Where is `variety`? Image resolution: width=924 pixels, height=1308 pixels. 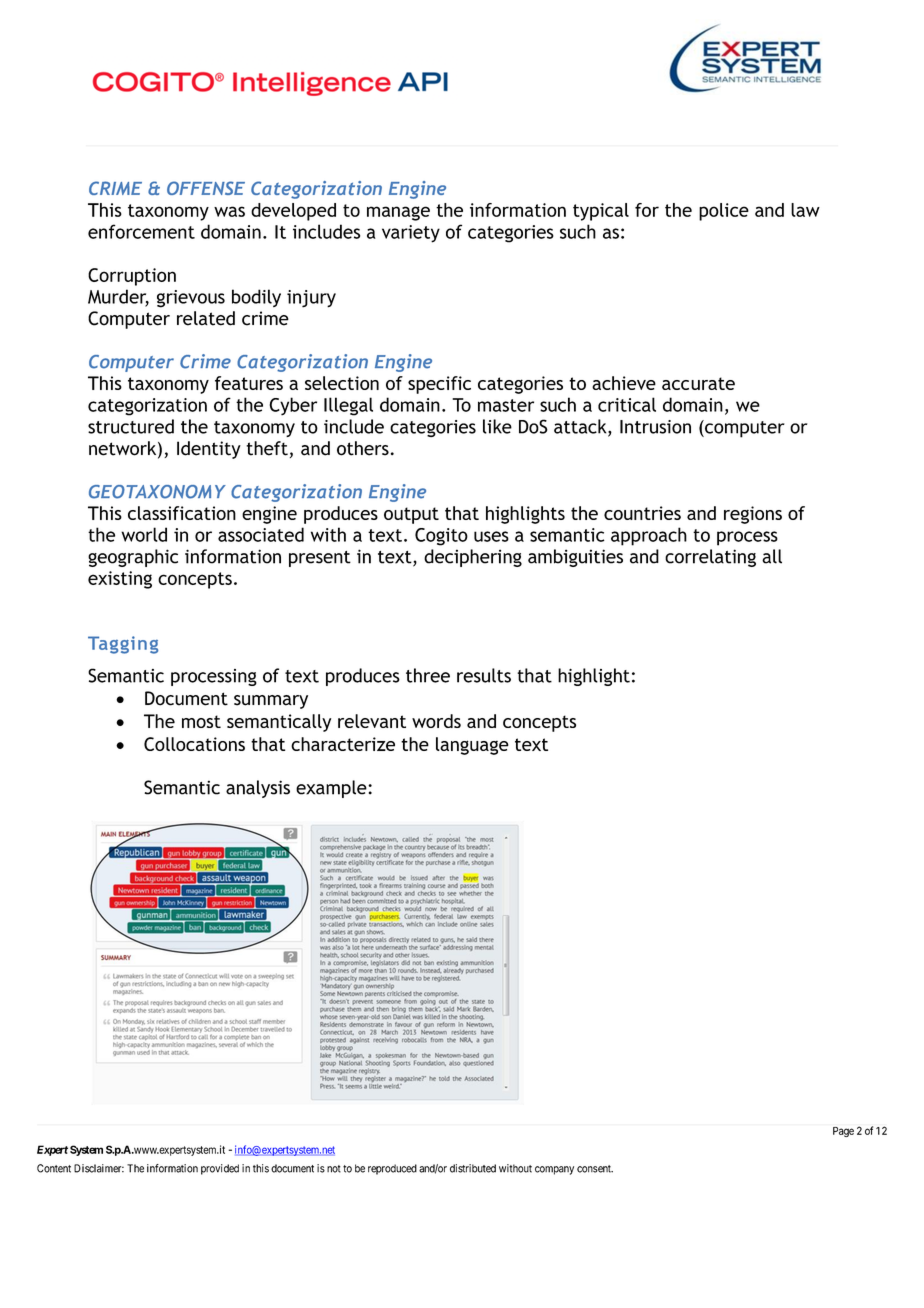 variety is located at coordinates (411, 234).
